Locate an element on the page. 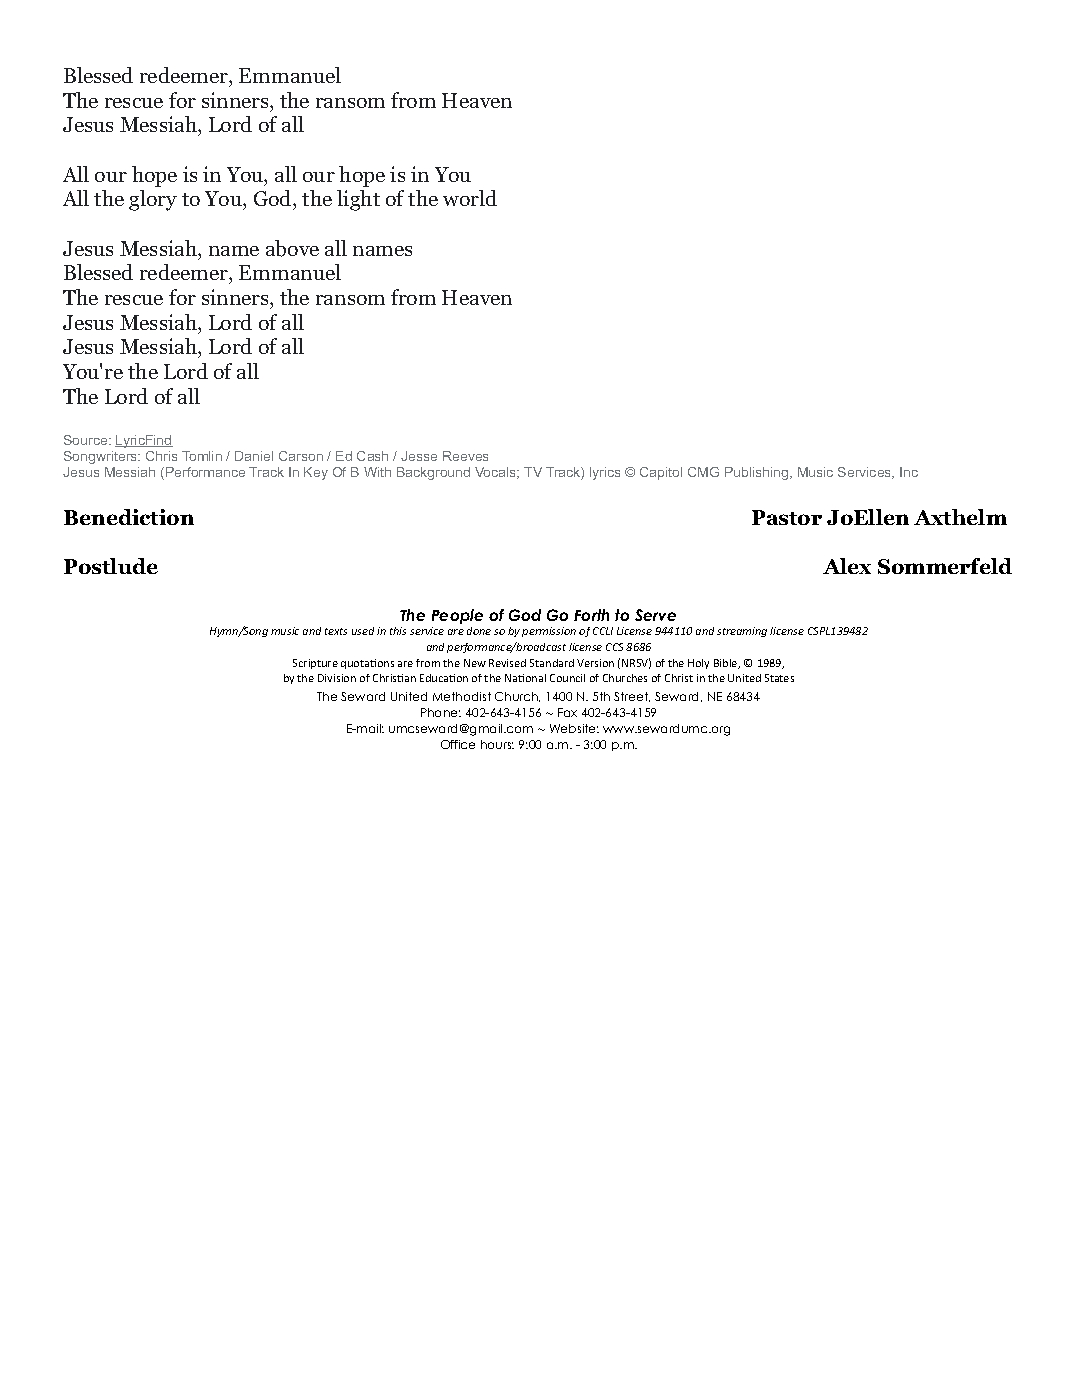  hours is located at coordinates (497, 744).
